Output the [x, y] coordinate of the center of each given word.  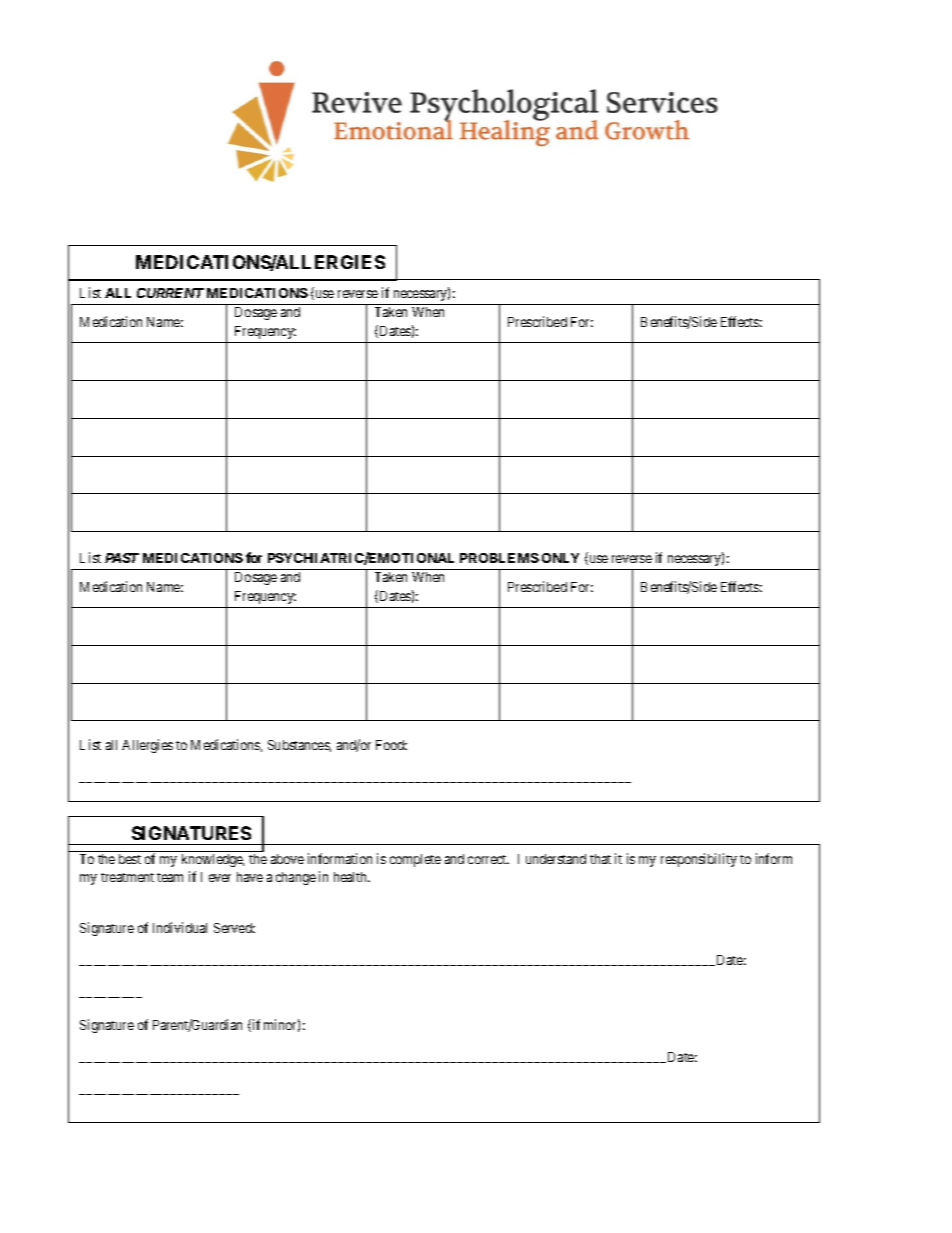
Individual [180, 927]
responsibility [699, 860]
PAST [122, 558]
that [600, 859]
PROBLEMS [499, 558]
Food [391, 745]
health [352, 877]
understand [556, 859]
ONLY [560, 558]
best [130, 859]
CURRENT [170, 293]
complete [415, 860]
